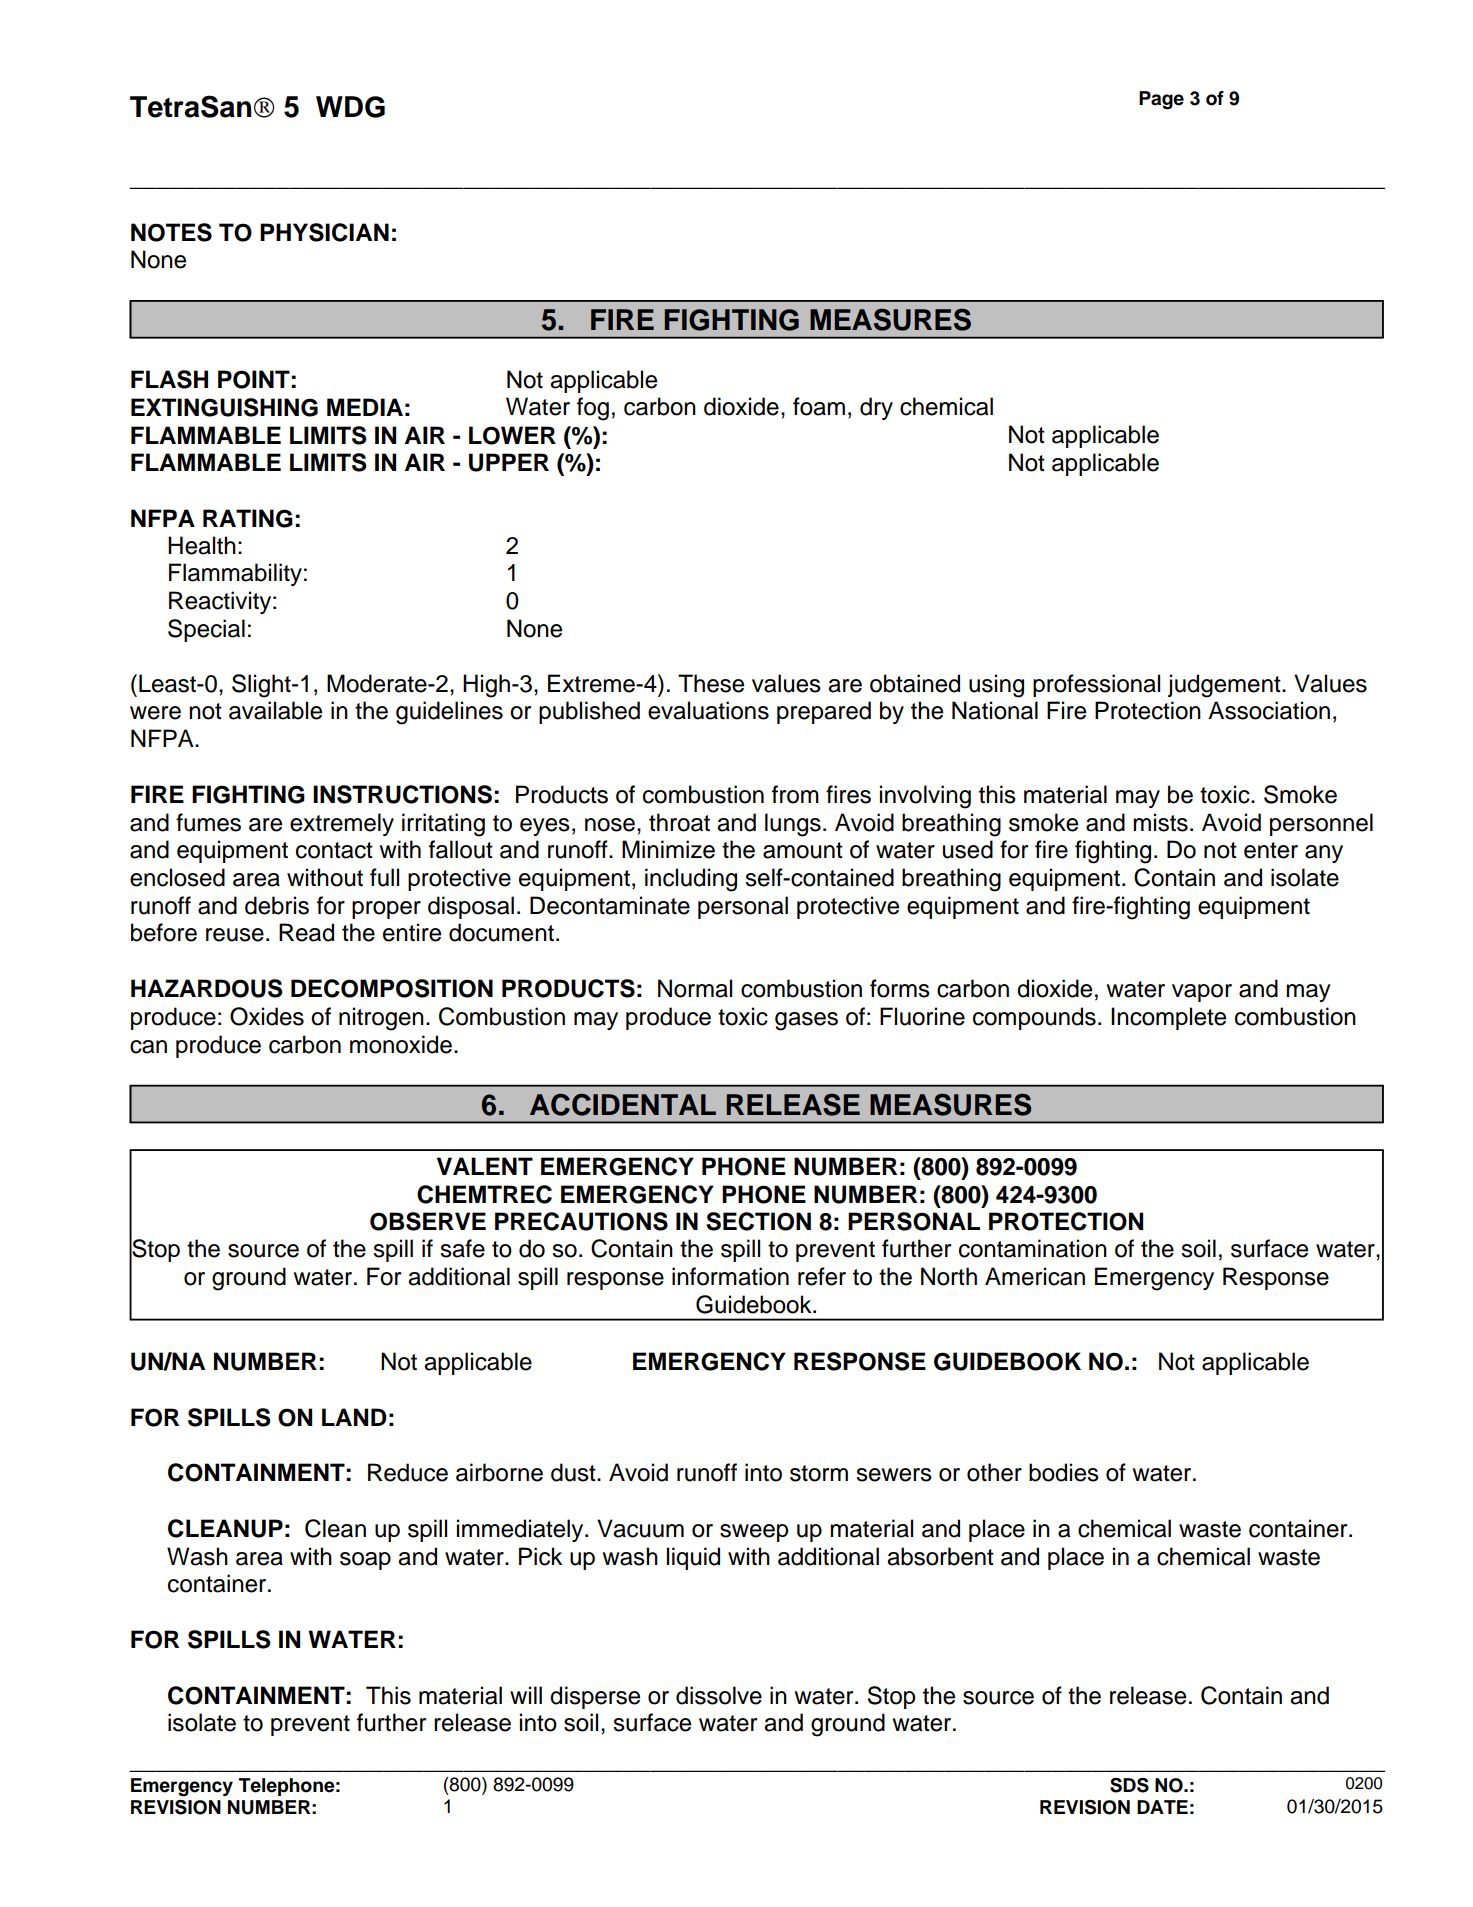 This screenshot has width=1473, height=1907. I want to click on These, so click(711, 683).
